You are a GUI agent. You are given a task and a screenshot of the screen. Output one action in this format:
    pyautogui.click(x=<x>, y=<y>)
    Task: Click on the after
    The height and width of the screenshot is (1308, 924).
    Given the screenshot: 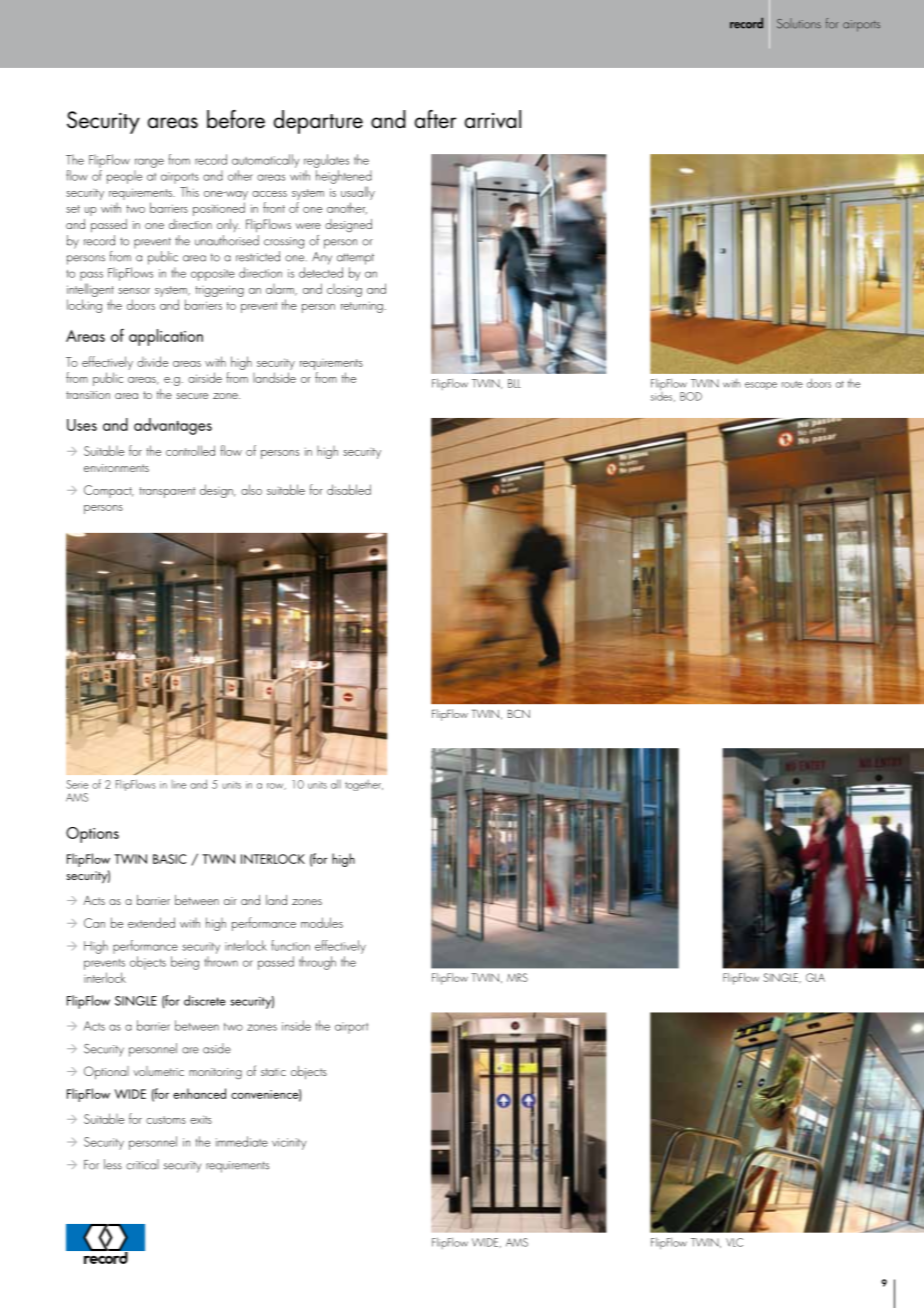 What is the action you would take?
    pyautogui.click(x=435, y=119)
